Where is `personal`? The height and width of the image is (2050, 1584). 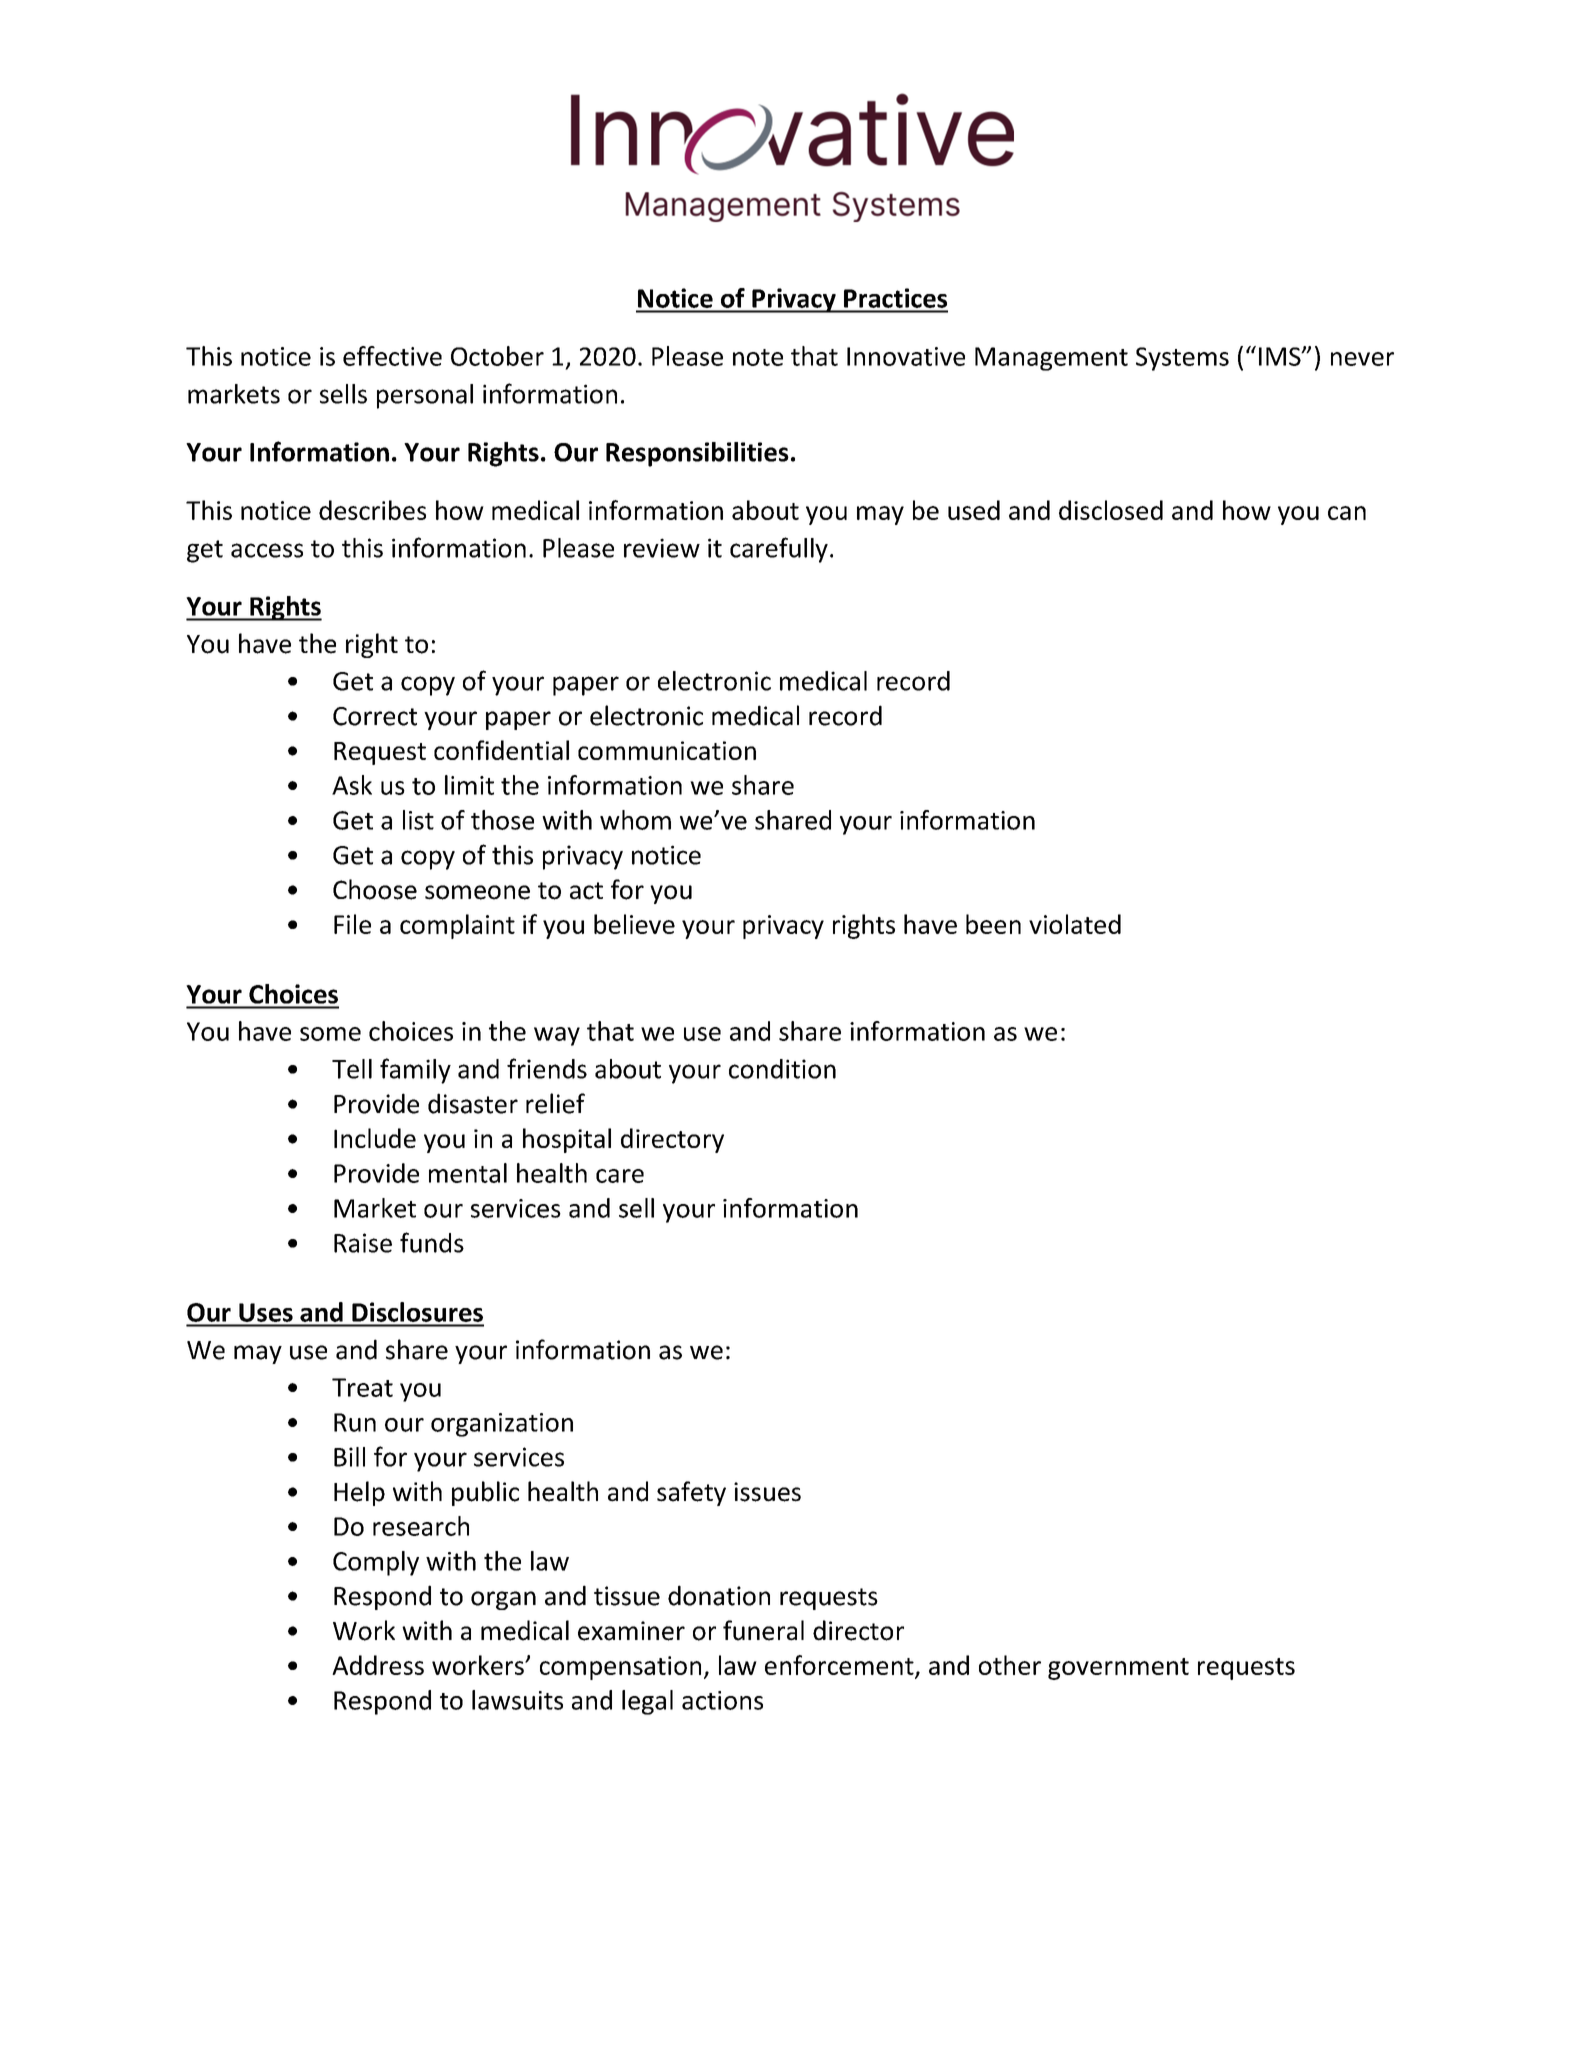
personal is located at coordinates (425, 396).
